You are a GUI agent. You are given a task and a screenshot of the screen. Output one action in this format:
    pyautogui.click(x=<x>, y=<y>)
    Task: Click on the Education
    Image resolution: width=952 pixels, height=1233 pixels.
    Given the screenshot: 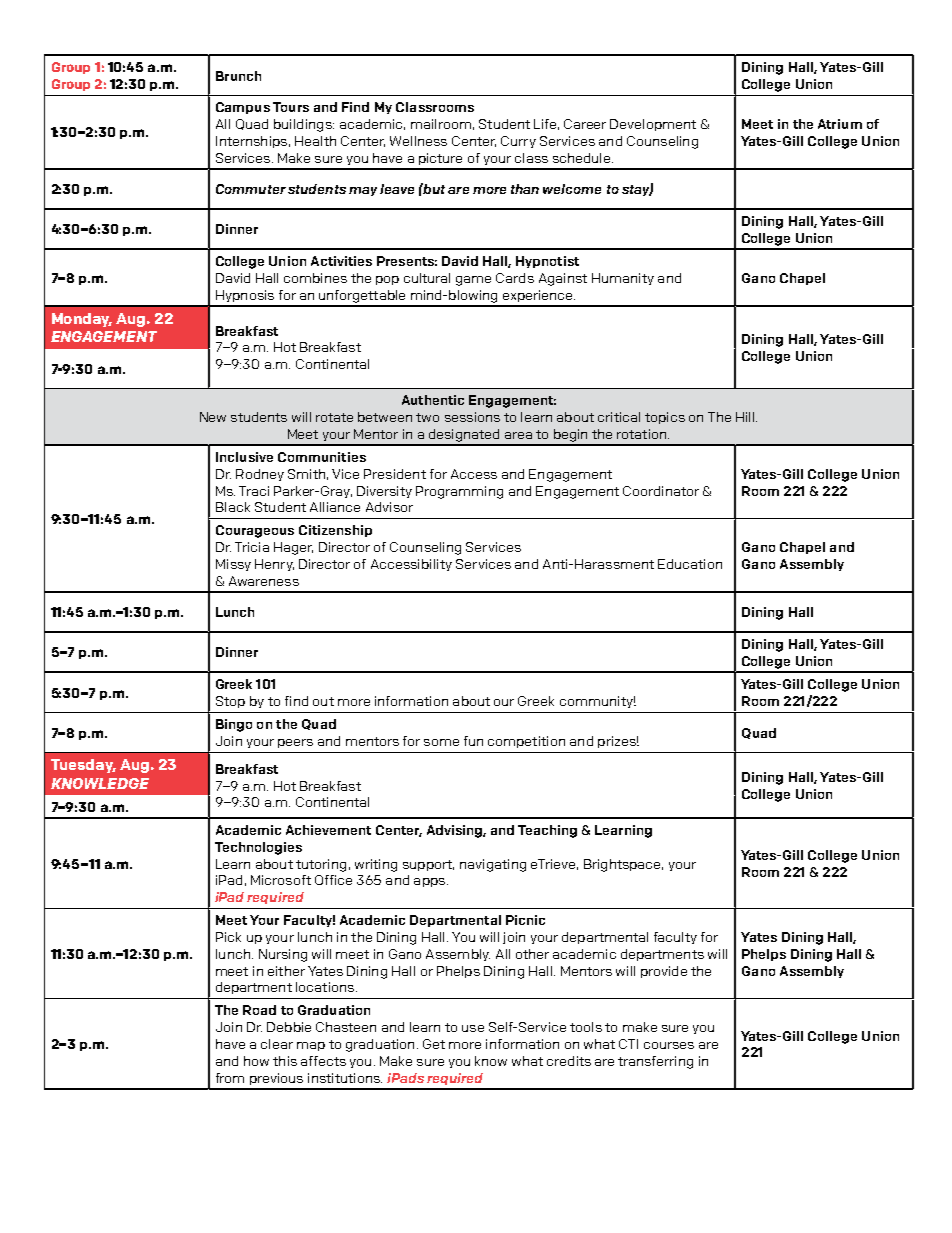 What is the action you would take?
    pyautogui.click(x=690, y=564)
